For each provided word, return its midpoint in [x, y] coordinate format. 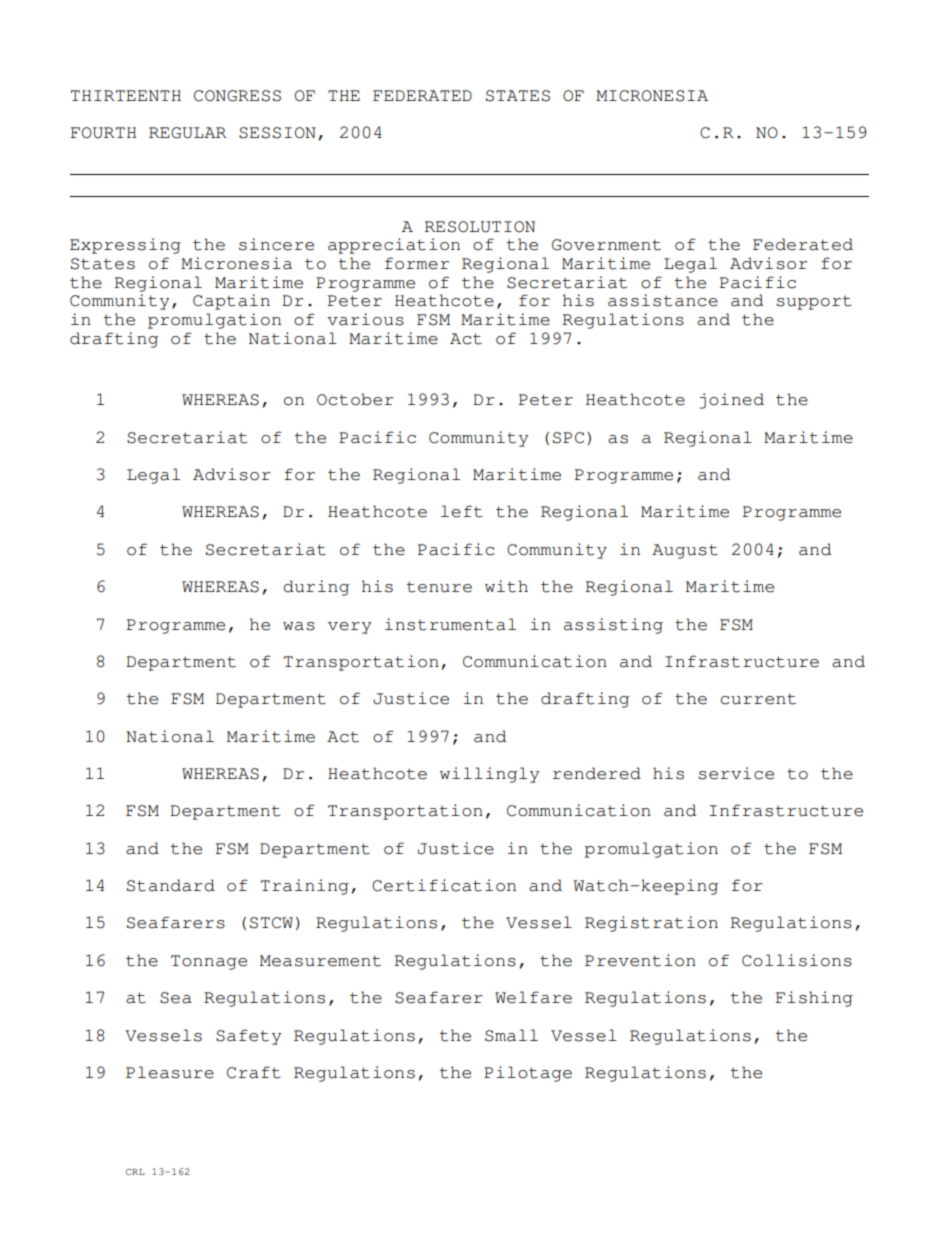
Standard [171, 885]
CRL [135, 1172]
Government [606, 245]
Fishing [814, 999]
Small [511, 1035]
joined [732, 401]
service [736, 773]
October [355, 399]
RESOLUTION [480, 227]
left [461, 511]
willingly [489, 775]
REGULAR [188, 133]
